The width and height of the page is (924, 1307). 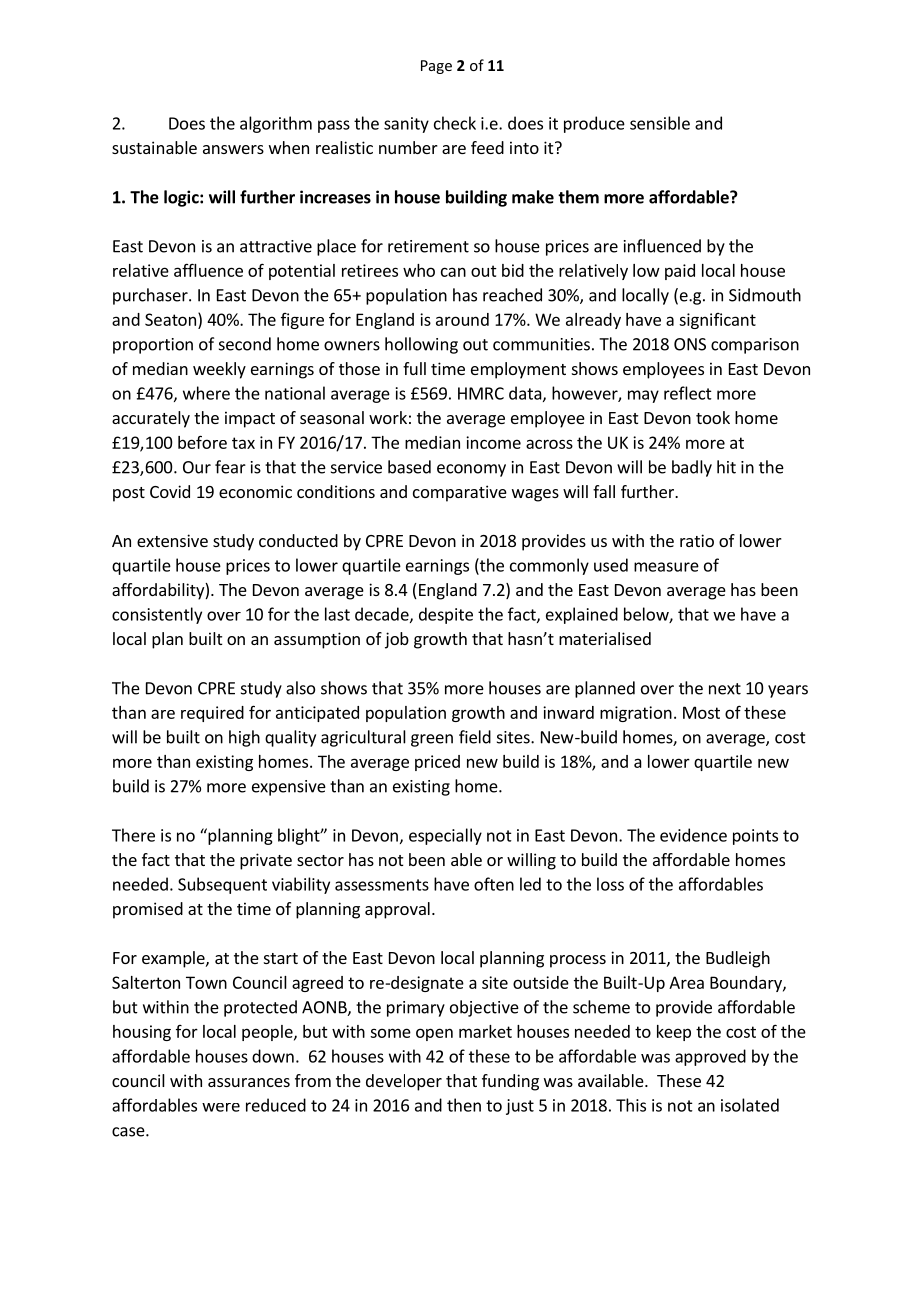 What do you see at coordinates (713, 417) in the page?
I see `took` at bounding box center [713, 417].
